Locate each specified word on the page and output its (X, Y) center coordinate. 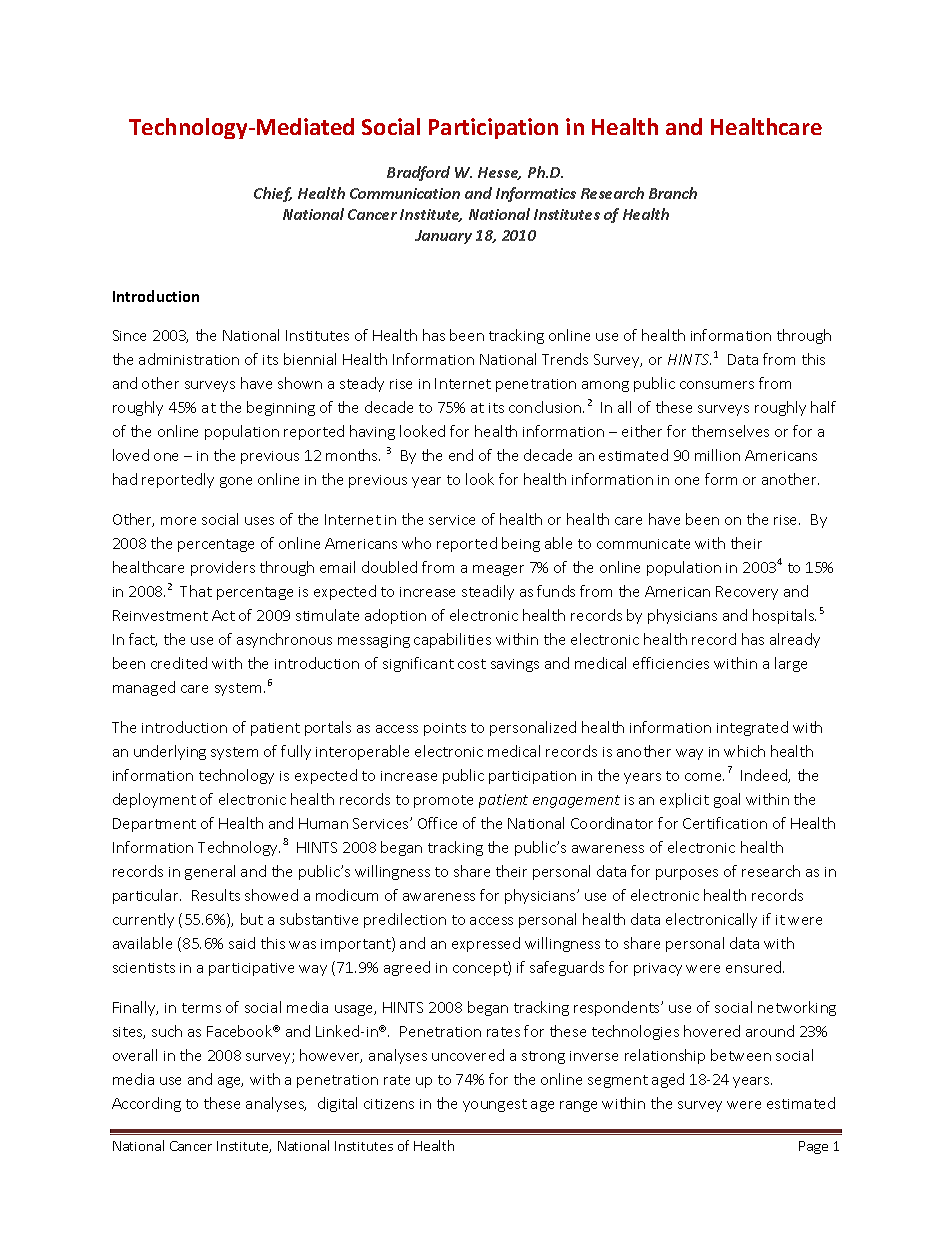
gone (236, 482)
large (791, 664)
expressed (486, 944)
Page (813, 1147)
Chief (273, 194)
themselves (730, 431)
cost (472, 664)
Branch (673, 193)
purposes (687, 874)
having (372, 432)
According (146, 1104)
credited (179, 663)
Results (216, 895)
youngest (495, 1105)
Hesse (499, 173)
